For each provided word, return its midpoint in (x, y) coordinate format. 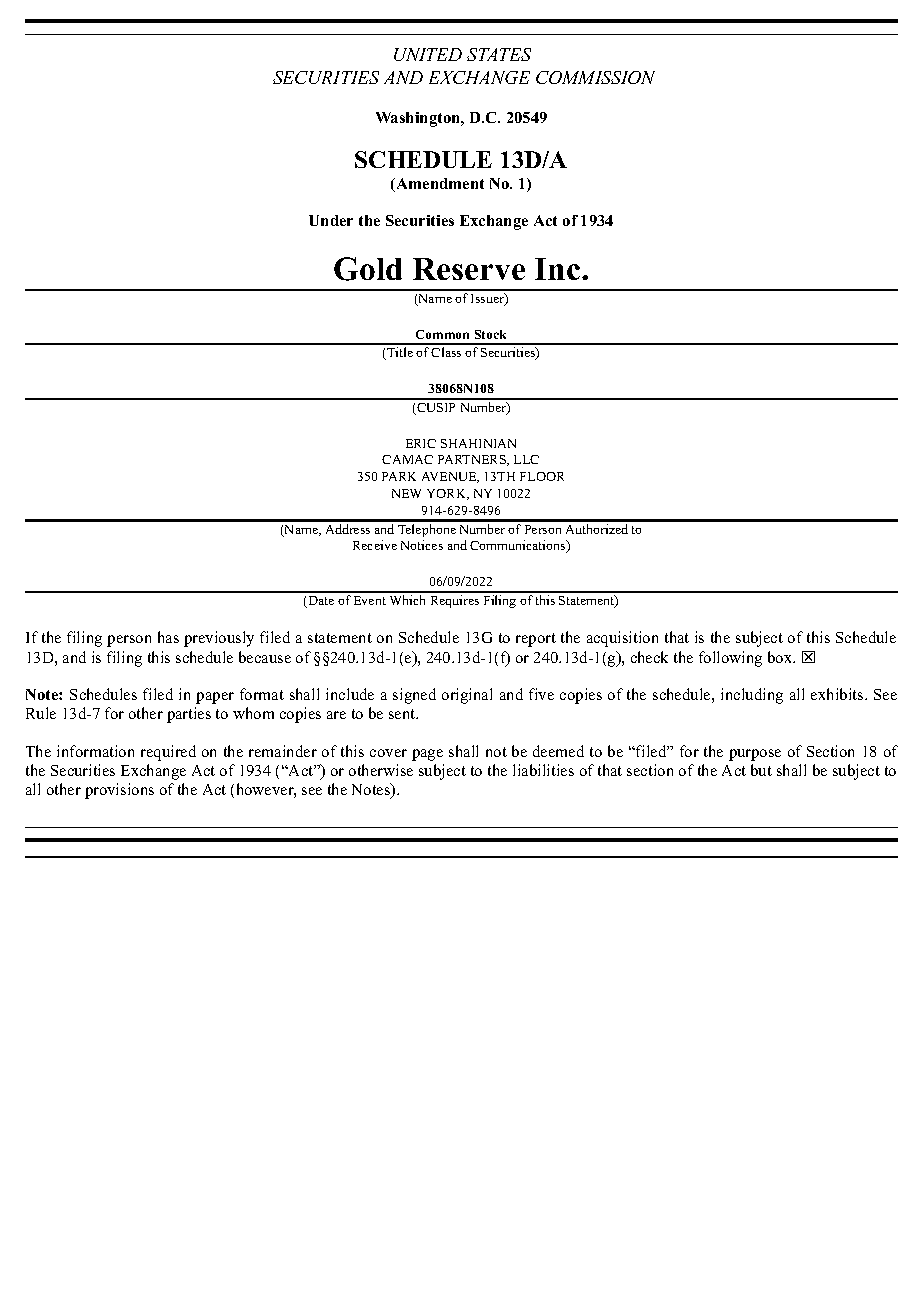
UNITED (428, 54)
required (168, 753)
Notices (422, 545)
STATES (499, 54)
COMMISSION (595, 77)
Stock (490, 334)
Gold (368, 269)
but (761, 770)
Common (442, 334)
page (427, 755)
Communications (519, 546)
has (168, 637)
